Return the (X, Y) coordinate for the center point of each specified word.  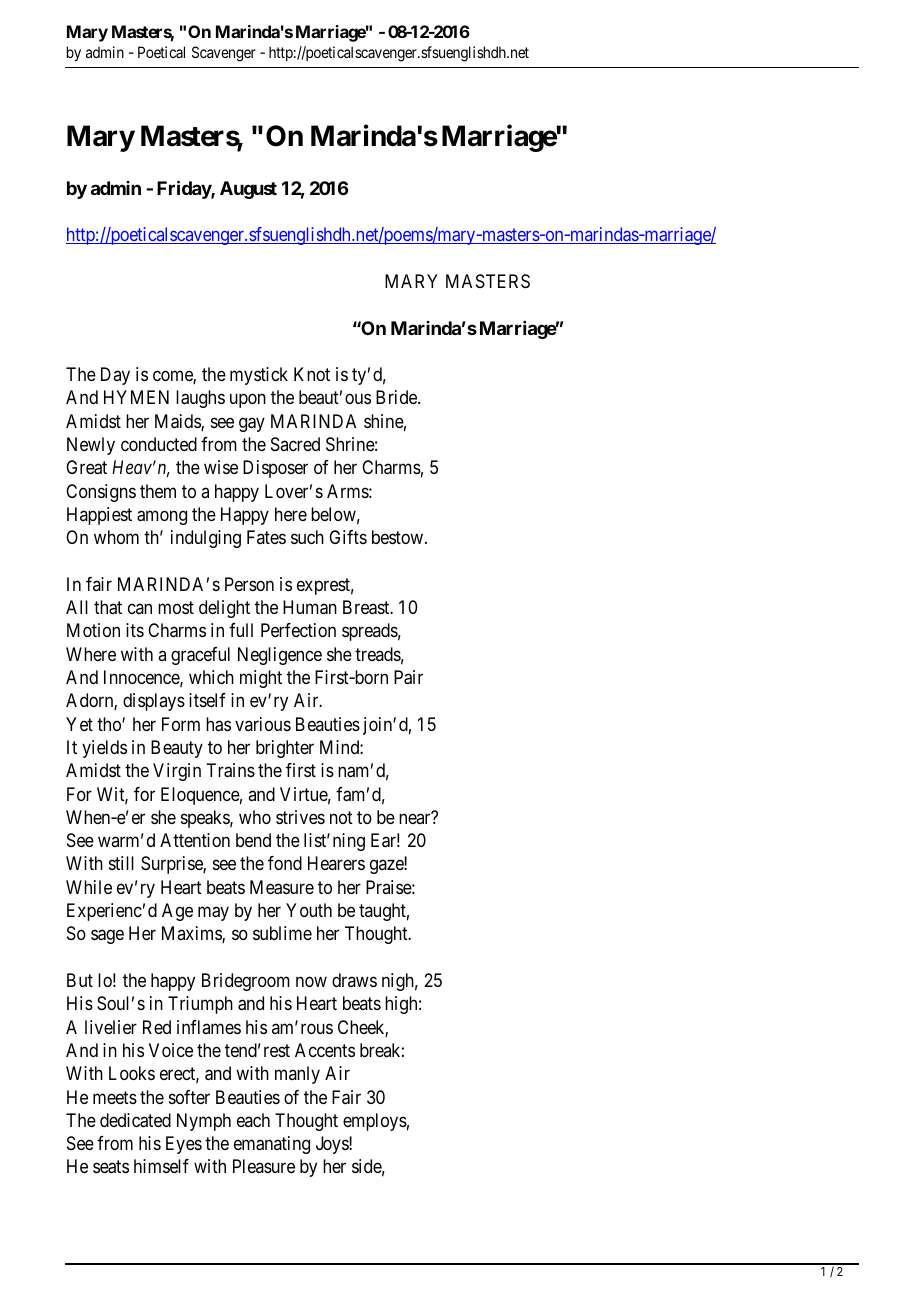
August (248, 190)
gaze (387, 867)
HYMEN (136, 397)
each (253, 1120)
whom (116, 537)
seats (111, 1167)
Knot (312, 374)
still (121, 863)
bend (253, 840)
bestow (397, 537)
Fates (266, 537)
